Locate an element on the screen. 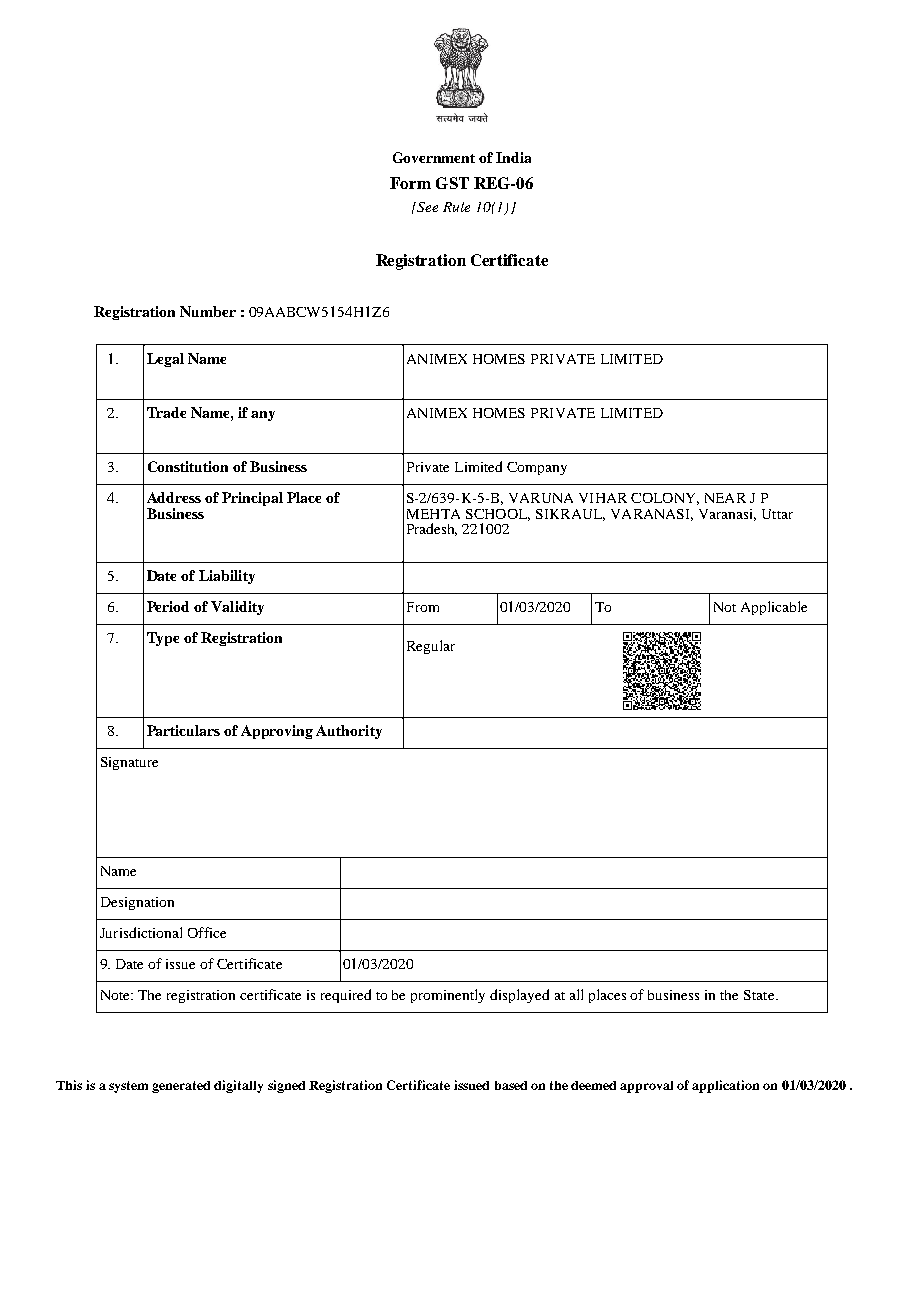 The width and height of the screenshot is (924, 1308). Designation is located at coordinates (137, 903).
